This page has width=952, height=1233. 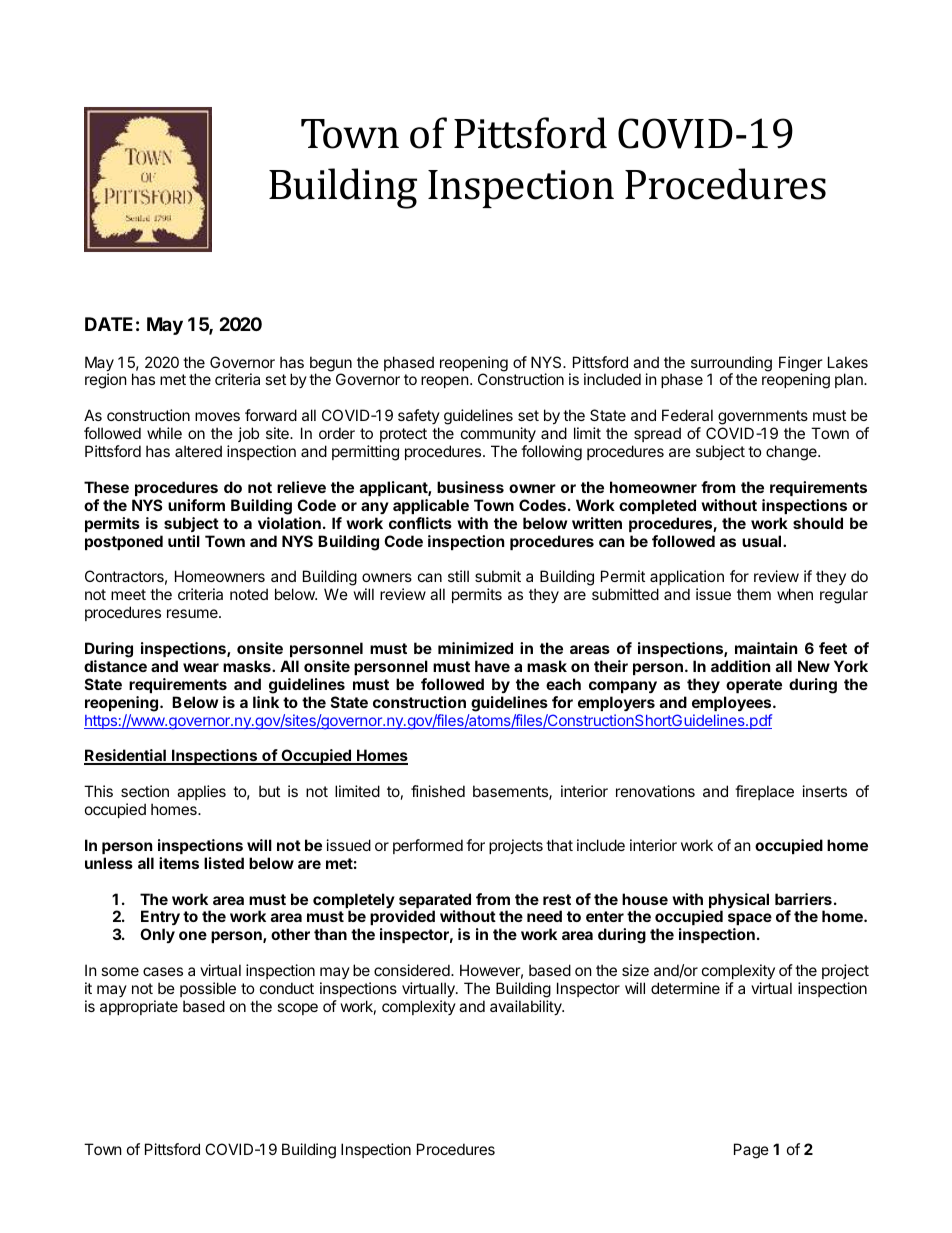 I want to click on availability, so click(x=527, y=1007).
